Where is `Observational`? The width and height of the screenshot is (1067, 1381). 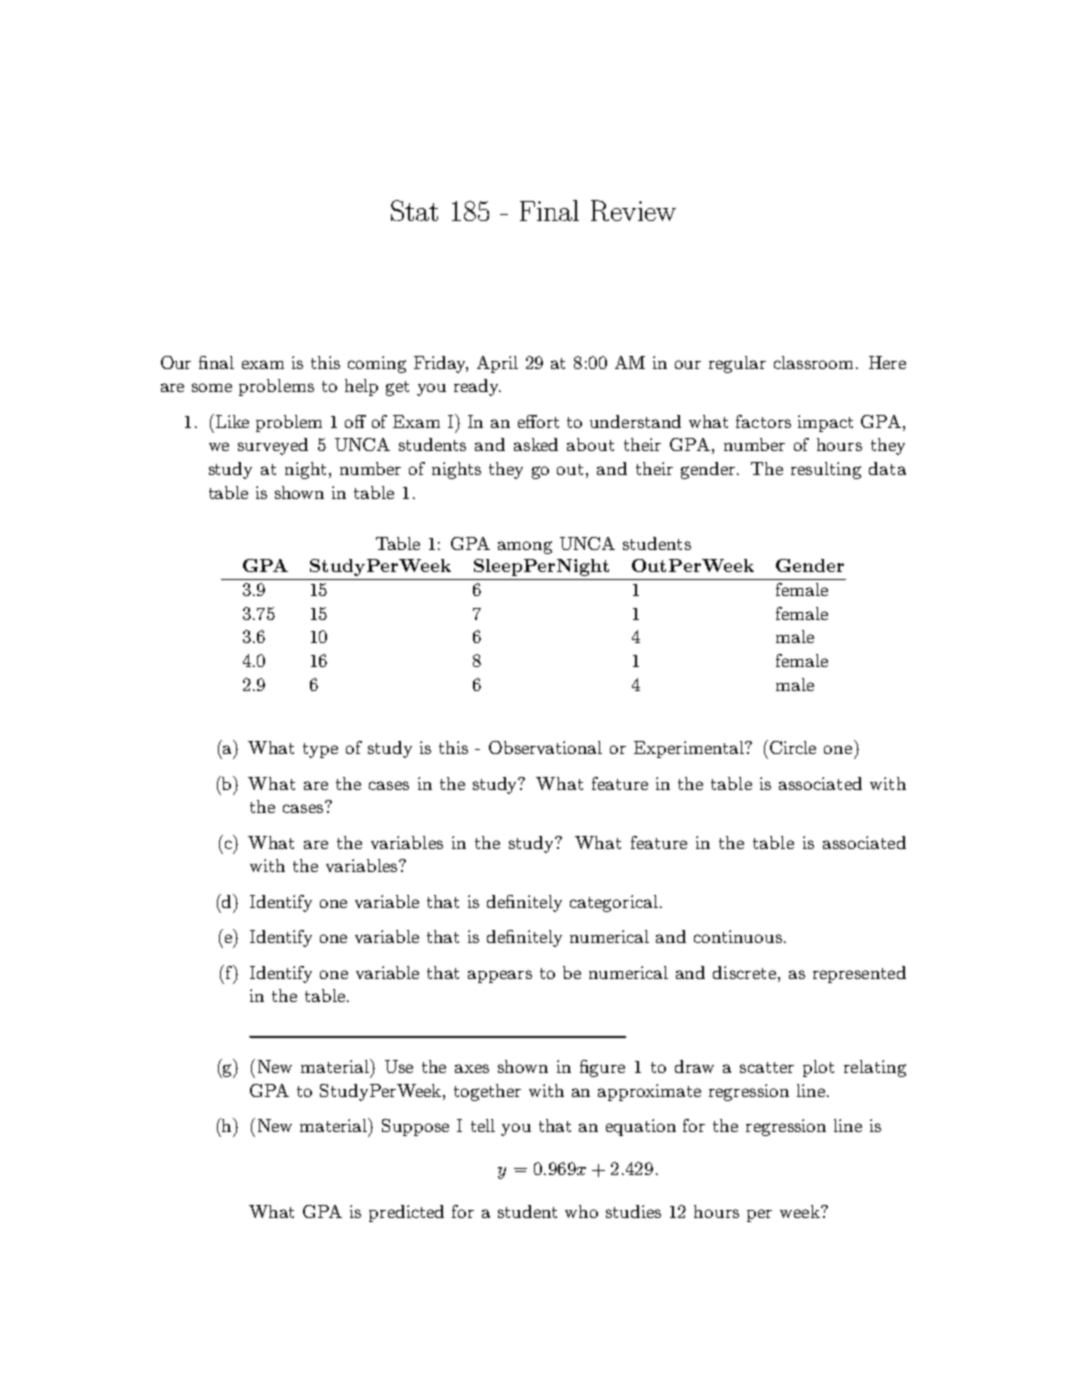
Observational is located at coordinates (545, 747).
